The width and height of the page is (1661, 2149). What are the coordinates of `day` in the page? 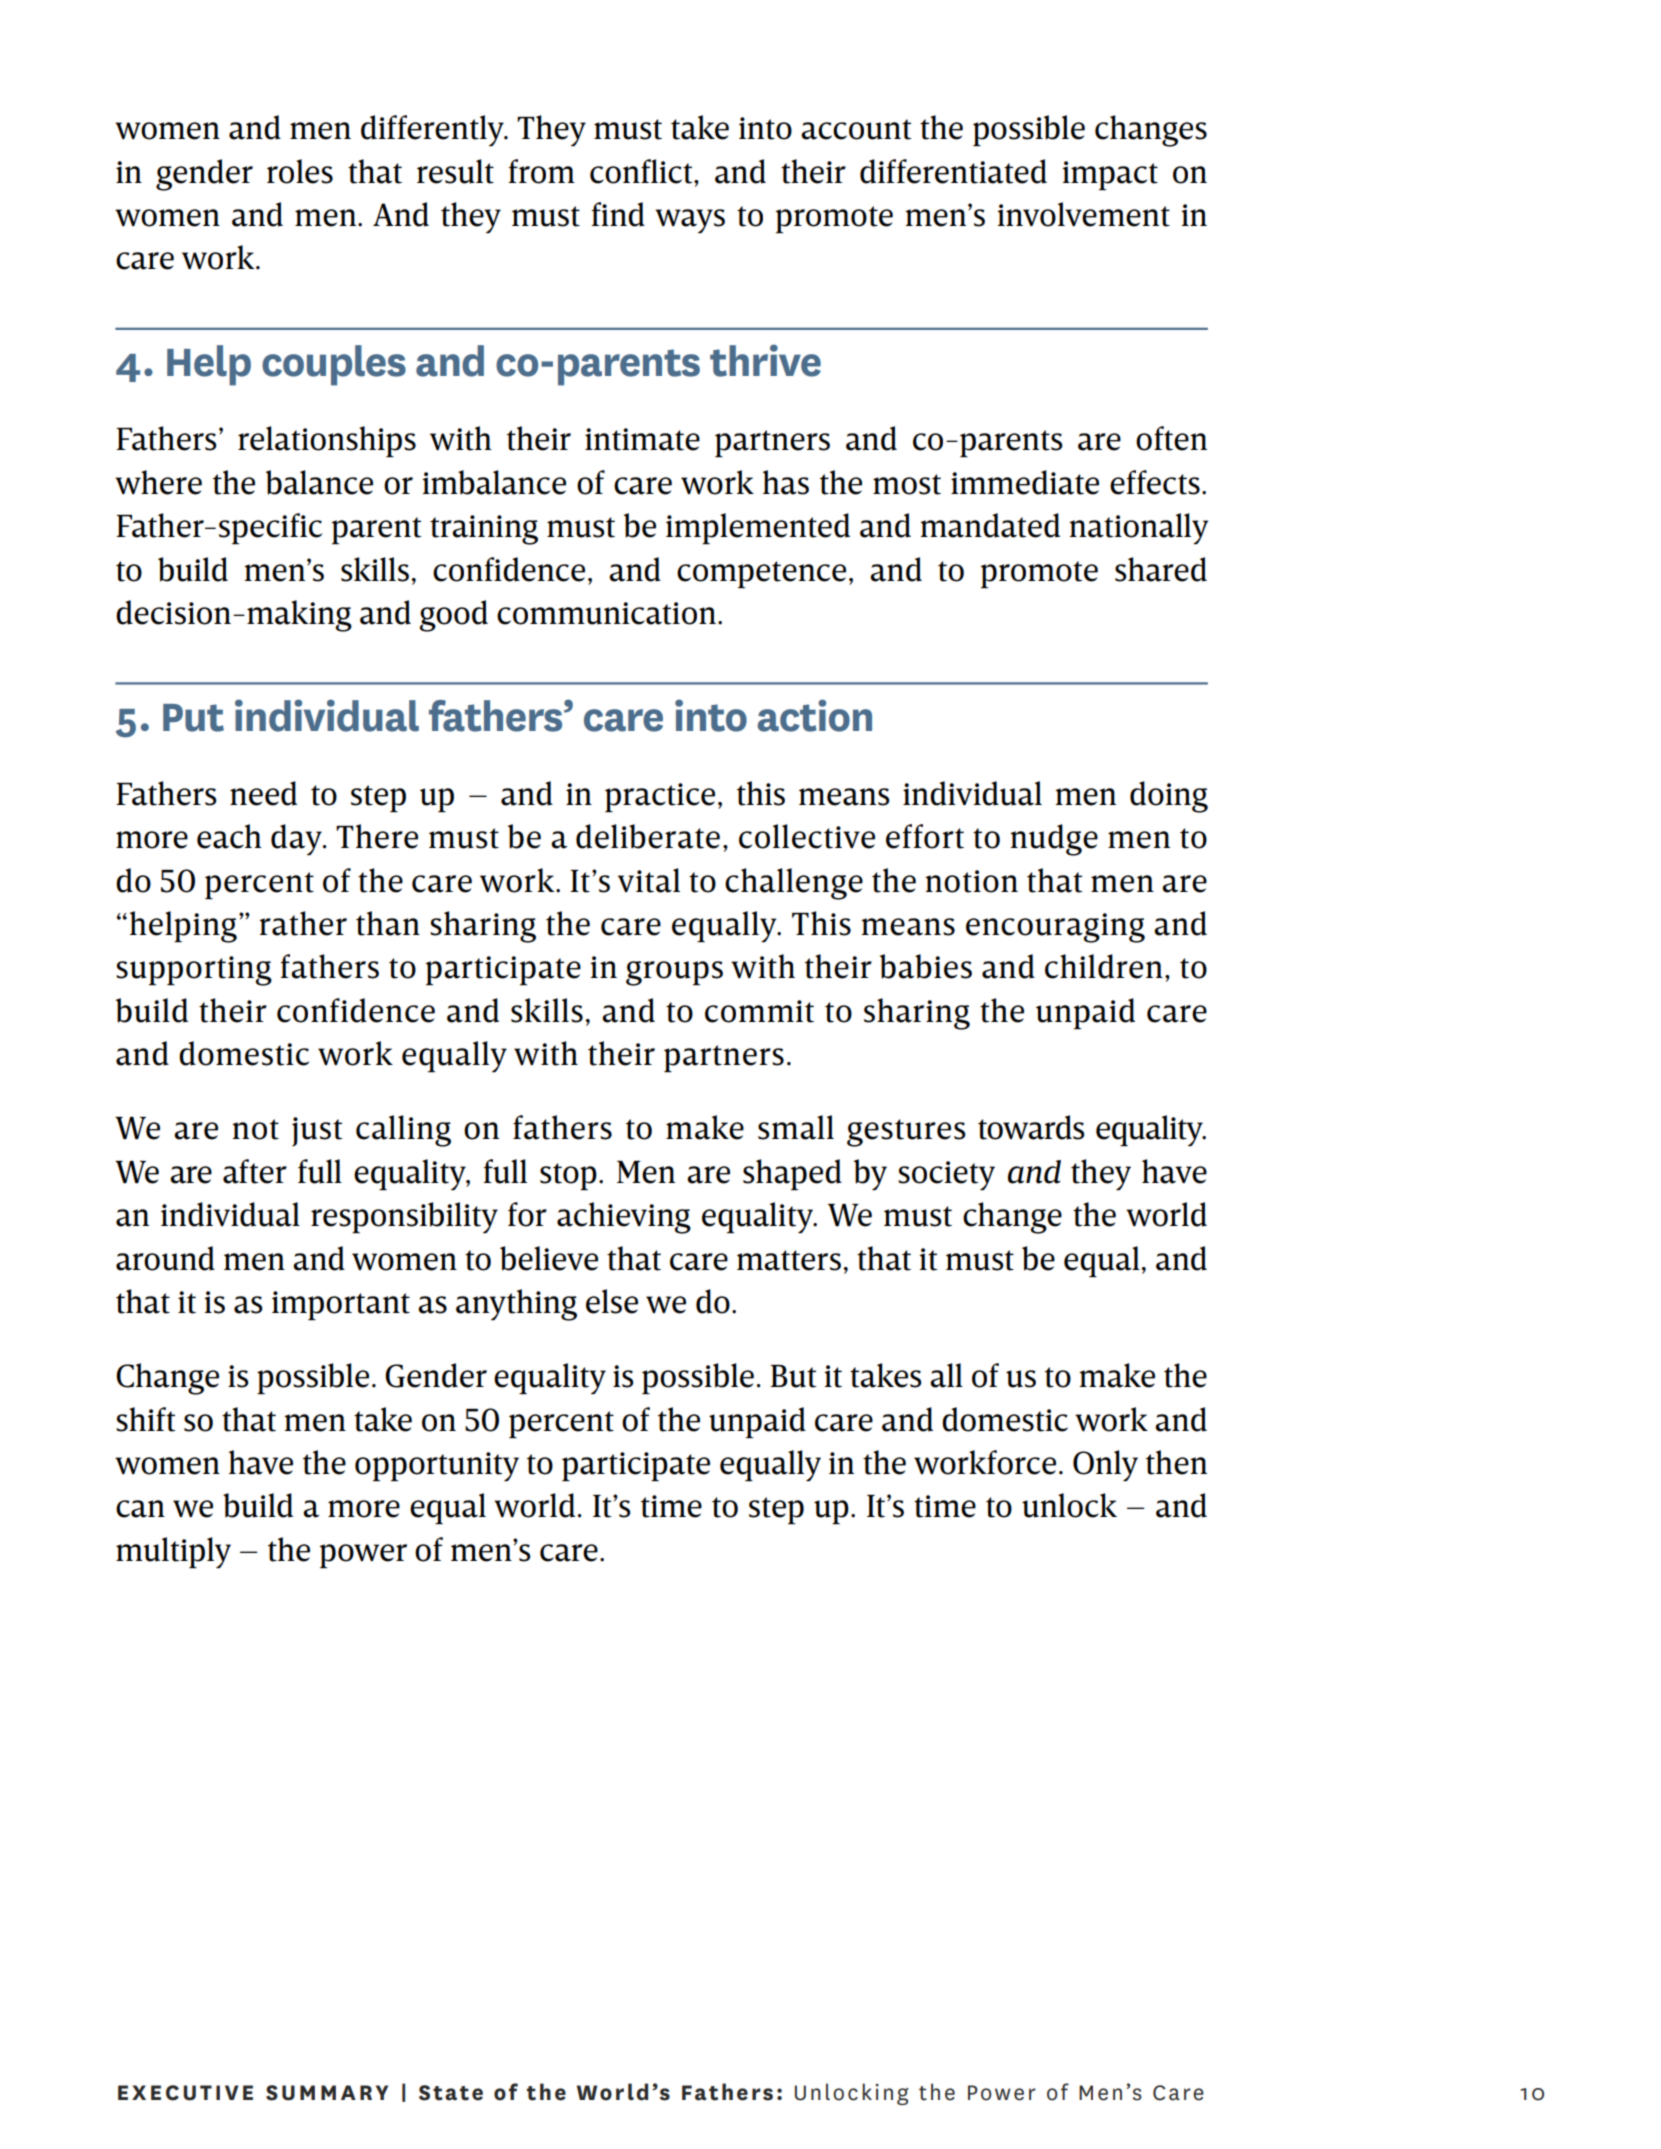 It's located at (297, 839).
